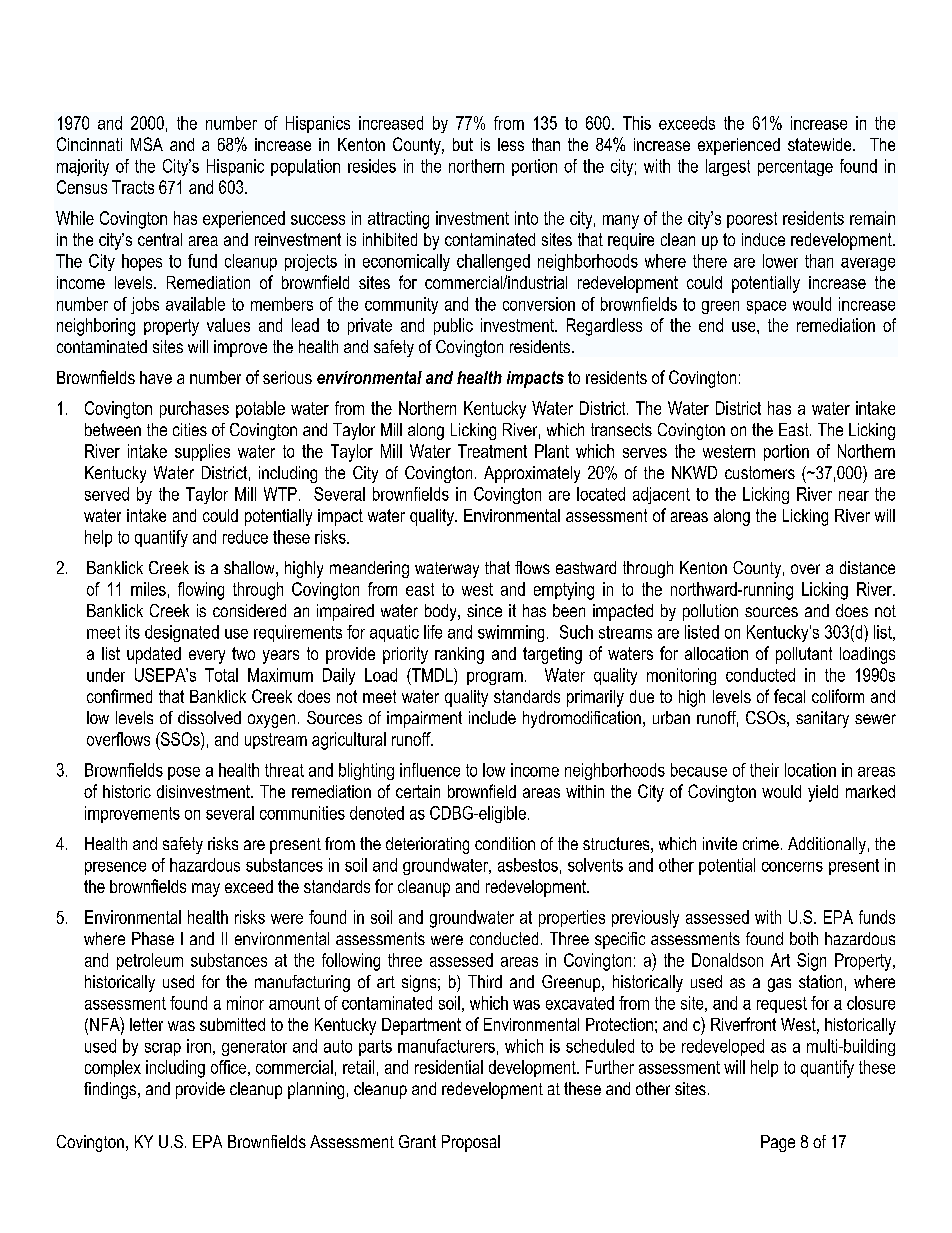 This screenshot has width=952, height=1233. I want to click on findings, so click(111, 1090).
